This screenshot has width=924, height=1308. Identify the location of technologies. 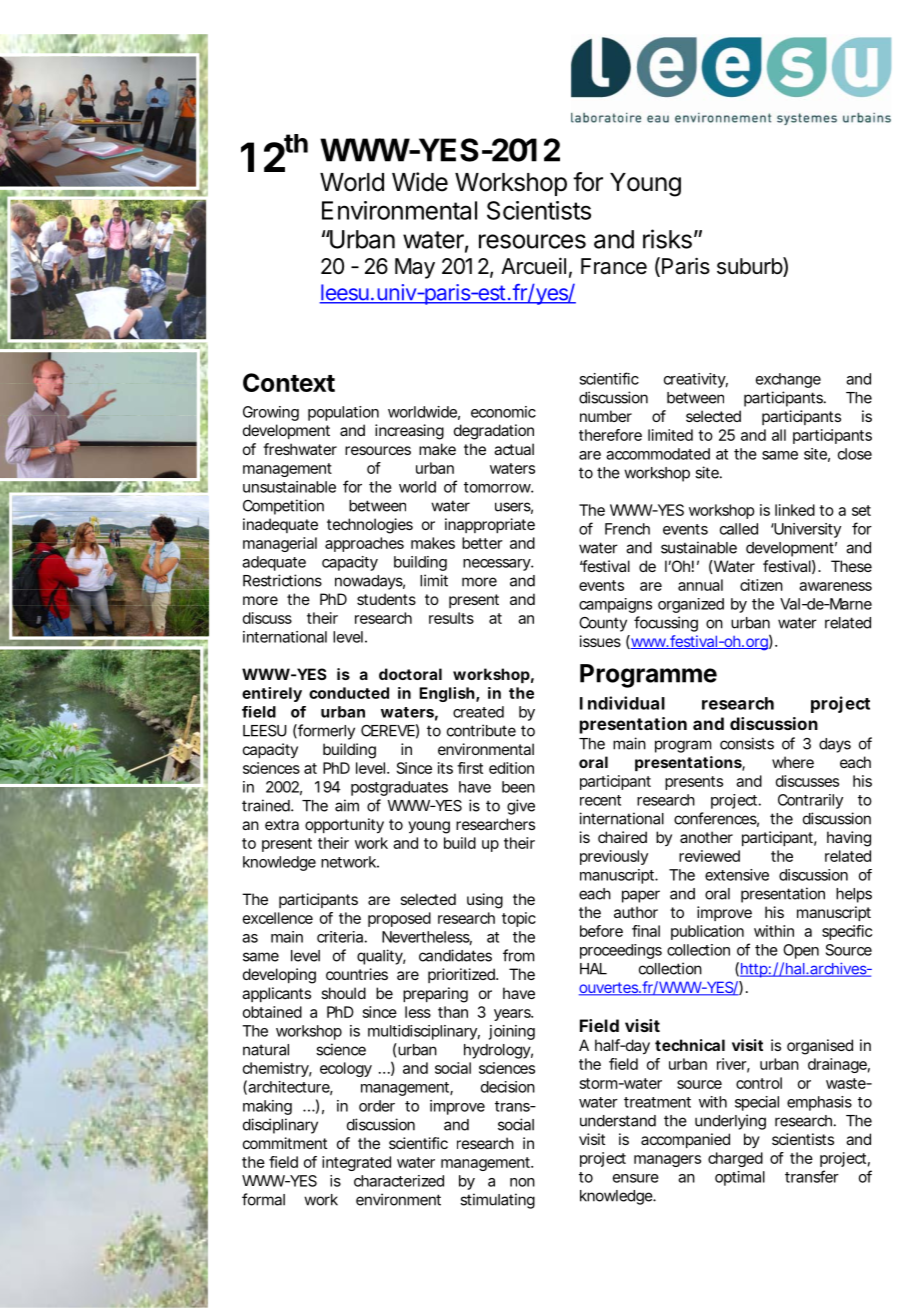
(370, 526).
